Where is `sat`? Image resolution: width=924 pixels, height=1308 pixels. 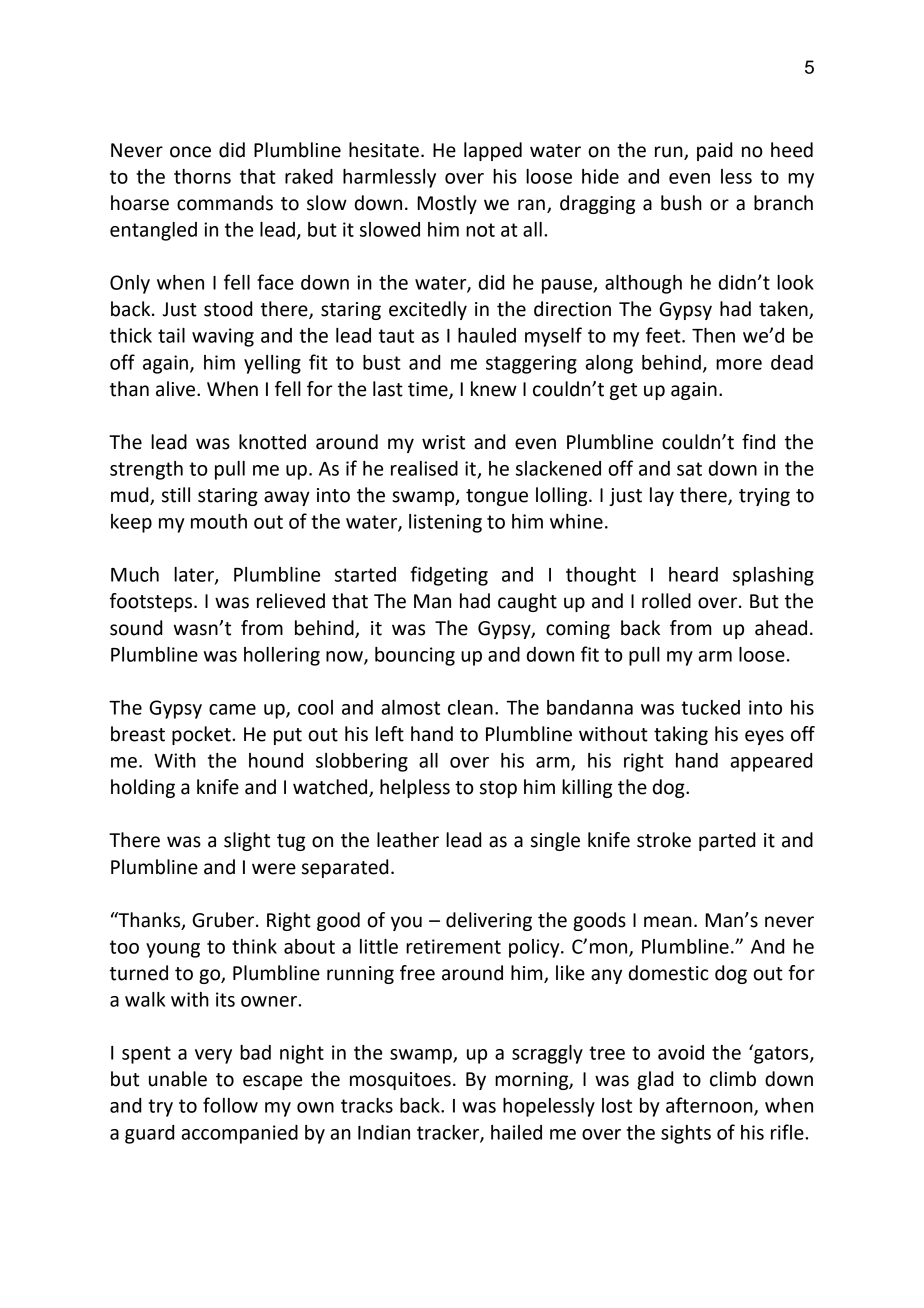 sat is located at coordinates (689, 469).
